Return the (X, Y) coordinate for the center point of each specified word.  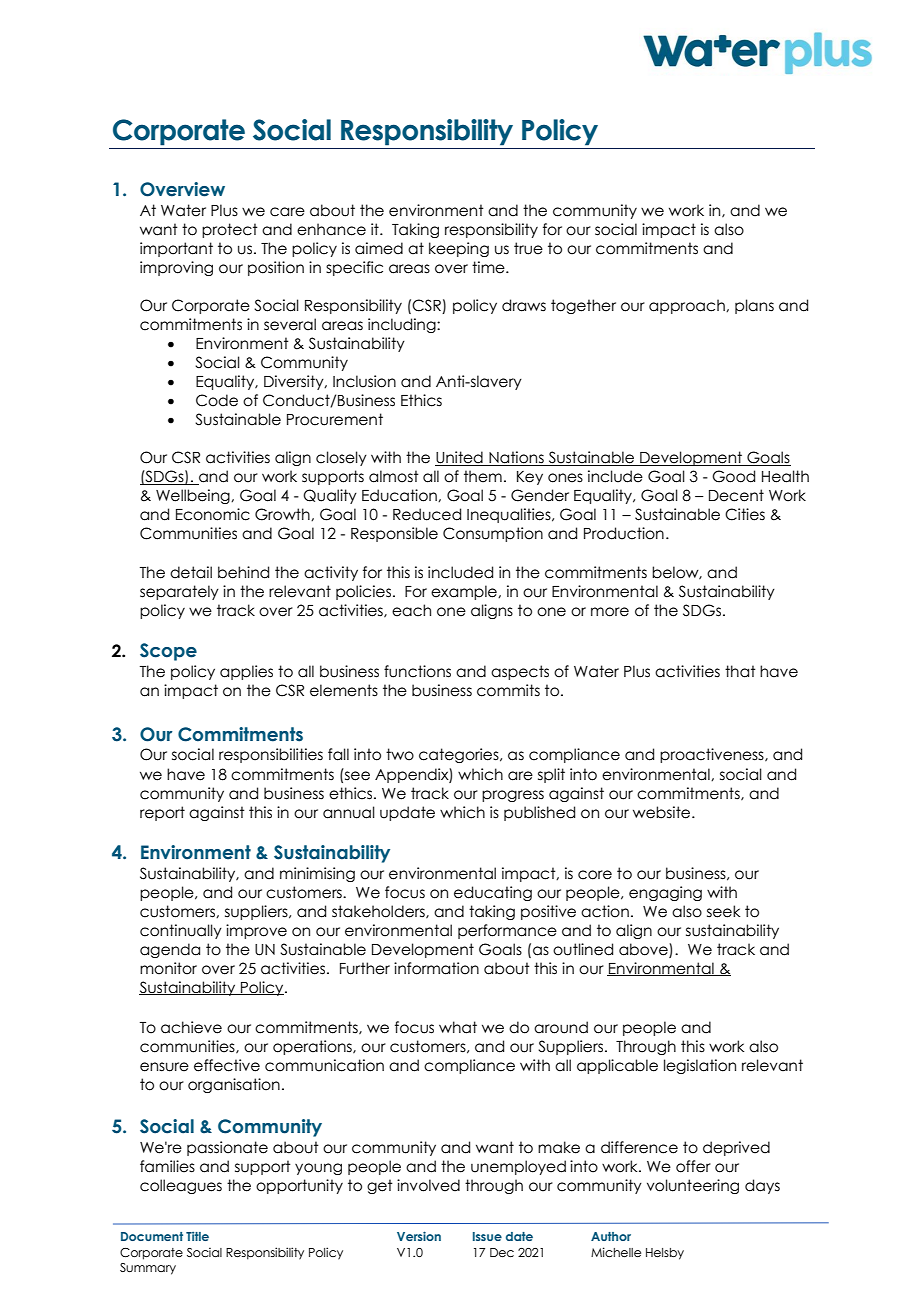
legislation (700, 1066)
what (458, 1027)
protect (230, 230)
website (663, 812)
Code (217, 400)
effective (227, 1065)
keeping (459, 249)
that (740, 671)
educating (493, 893)
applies (246, 672)
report (162, 813)
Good (733, 476)
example (465, 592)
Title (197, 1236)
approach (688, 306)
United (460, 458)
